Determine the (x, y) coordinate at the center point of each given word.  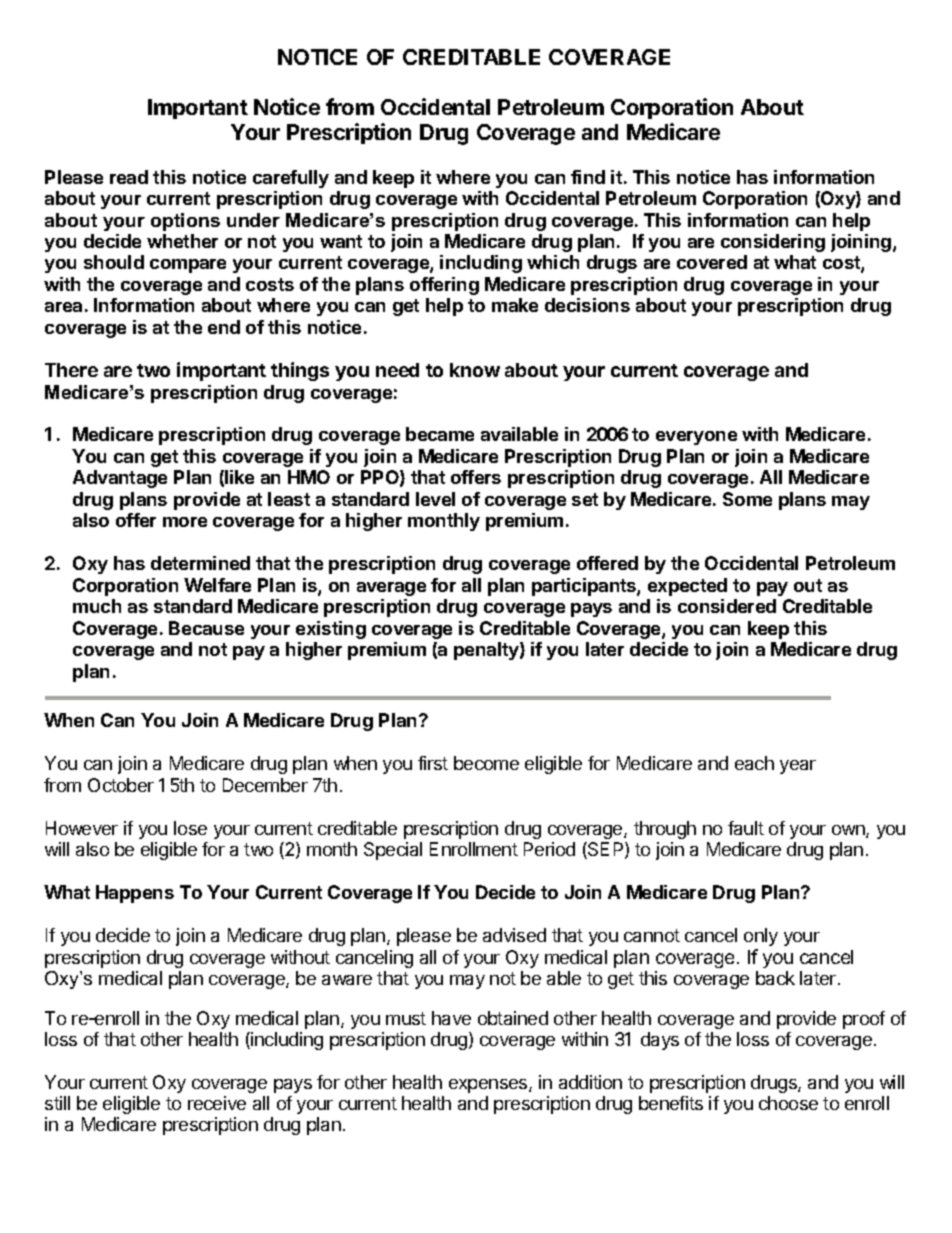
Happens (135, 894)
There (71, 370)
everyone (696, 438)
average (391, 589)
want (341, 241)
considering (773, 243)
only (761, 937)
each (754, 763)
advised (514, 935)
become (486, 763)
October (121, 785)
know (475, 370)
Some (747, 499)
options (185, 222)
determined (200, 563)
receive (217, 1103)
